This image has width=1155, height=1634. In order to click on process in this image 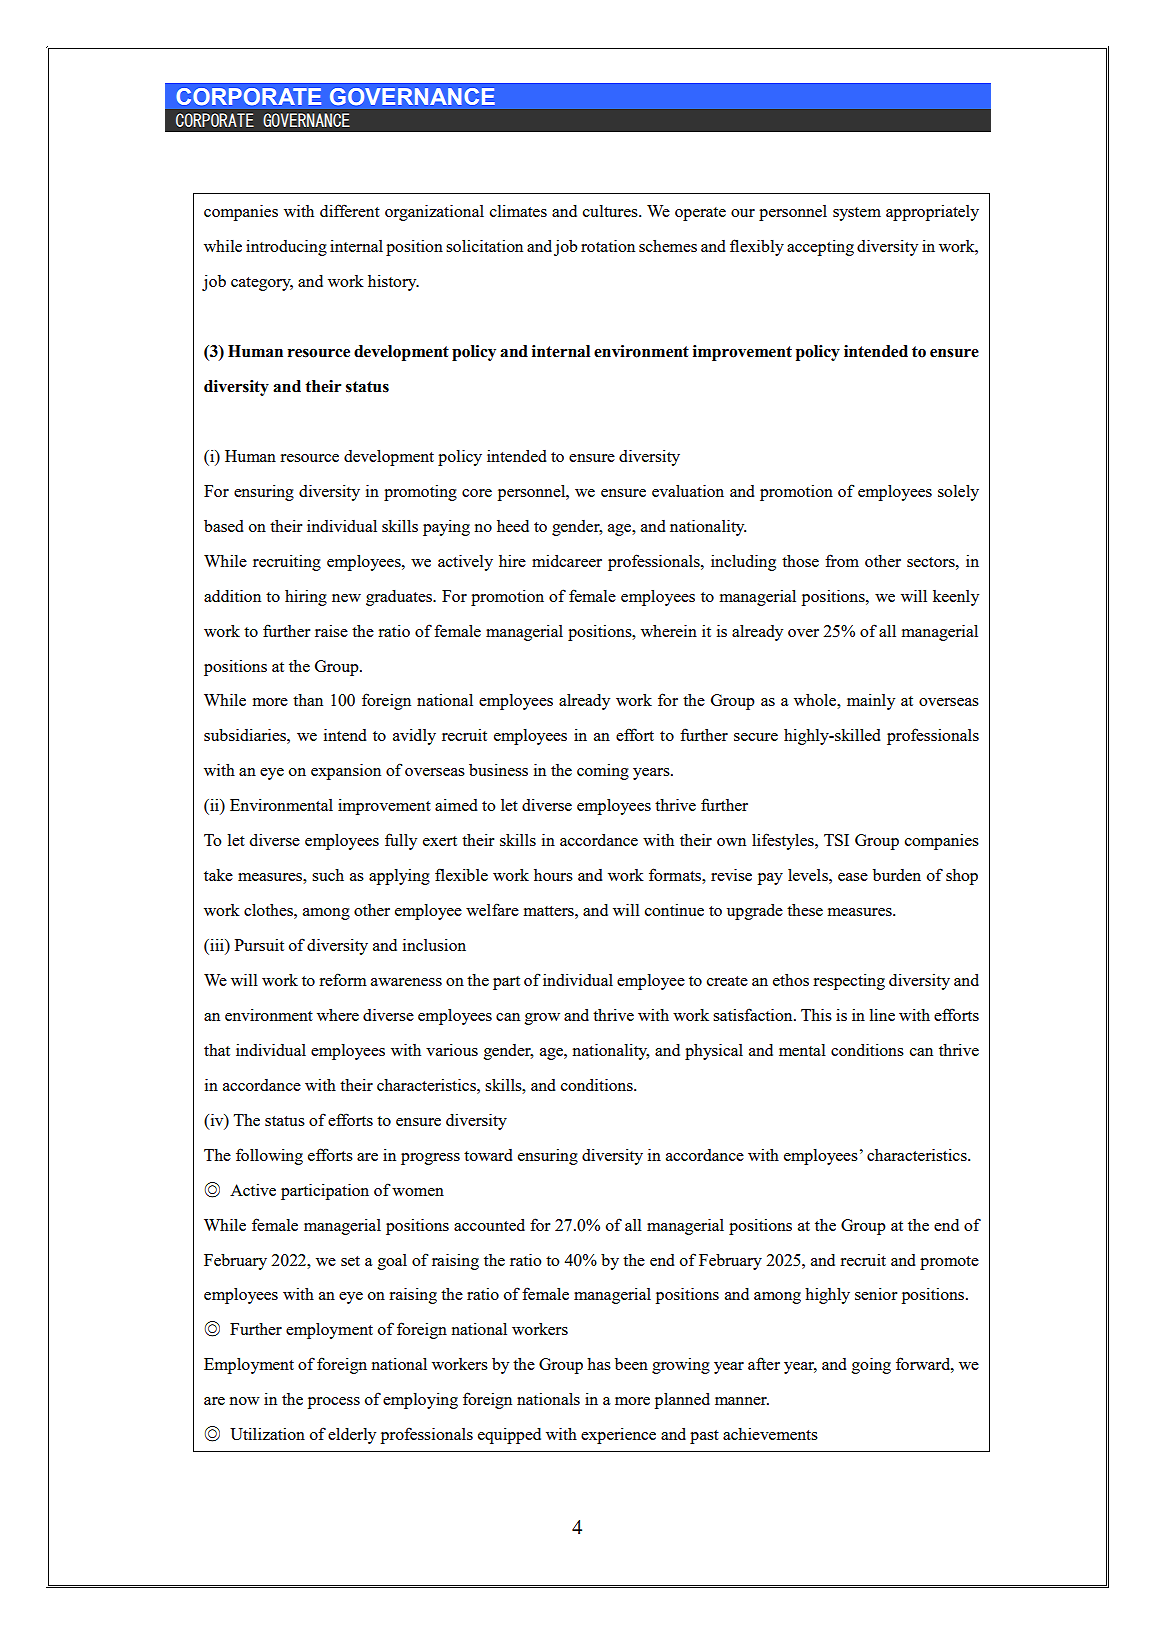, I will do `click(334, 1403)`.
